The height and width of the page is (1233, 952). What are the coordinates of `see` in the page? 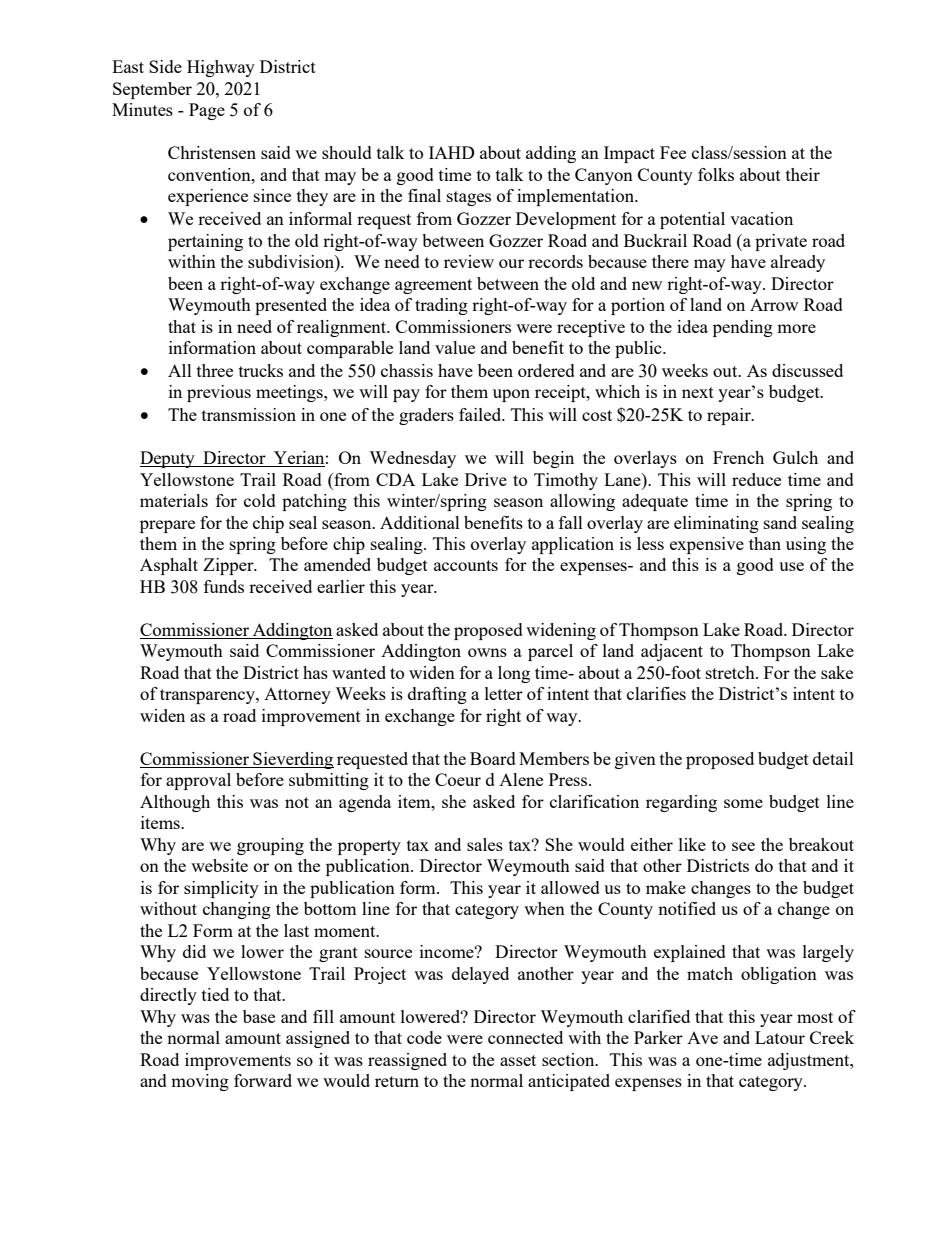 It's located at (743, 846).
